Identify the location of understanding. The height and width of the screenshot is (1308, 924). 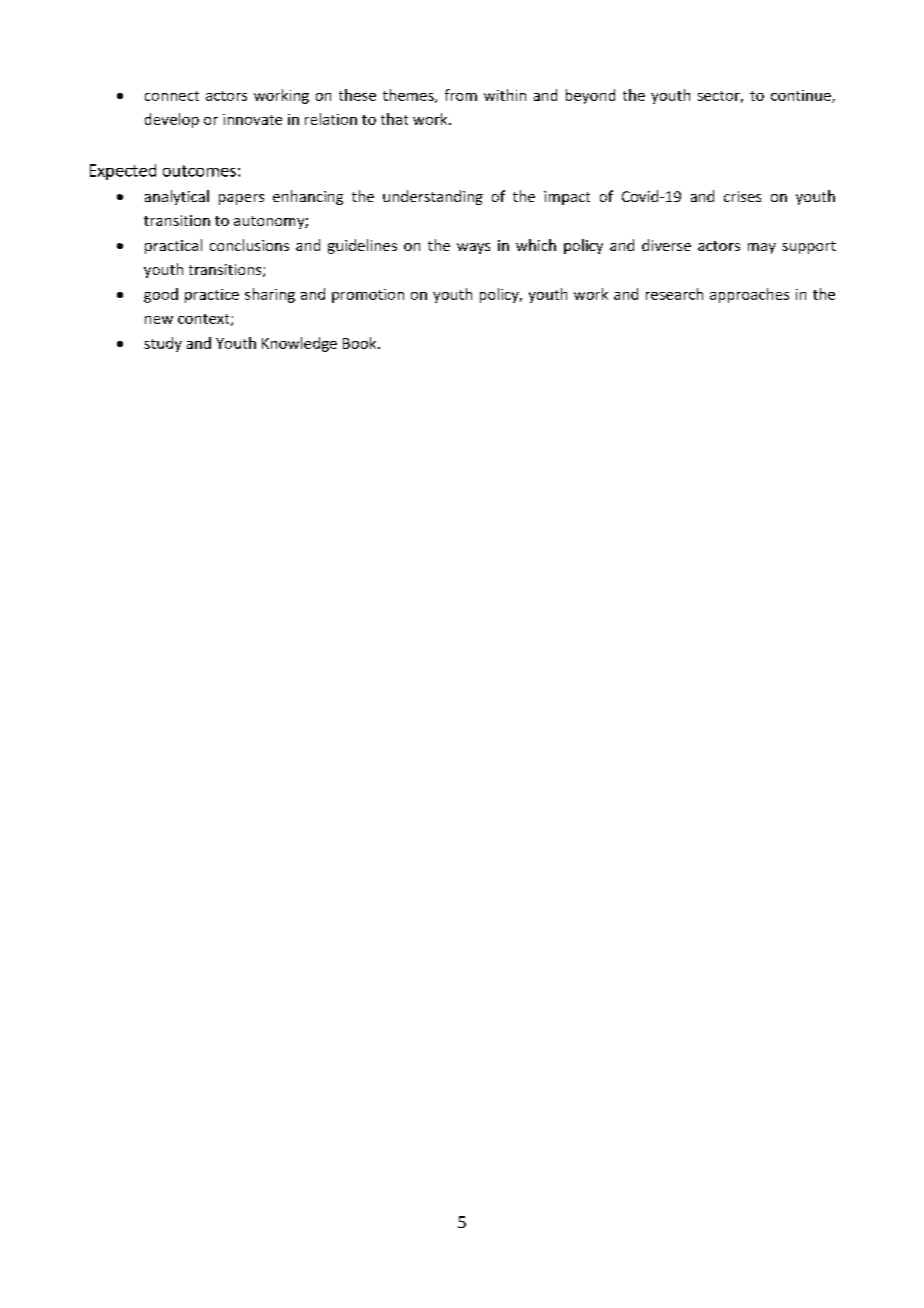
(433, 197).
